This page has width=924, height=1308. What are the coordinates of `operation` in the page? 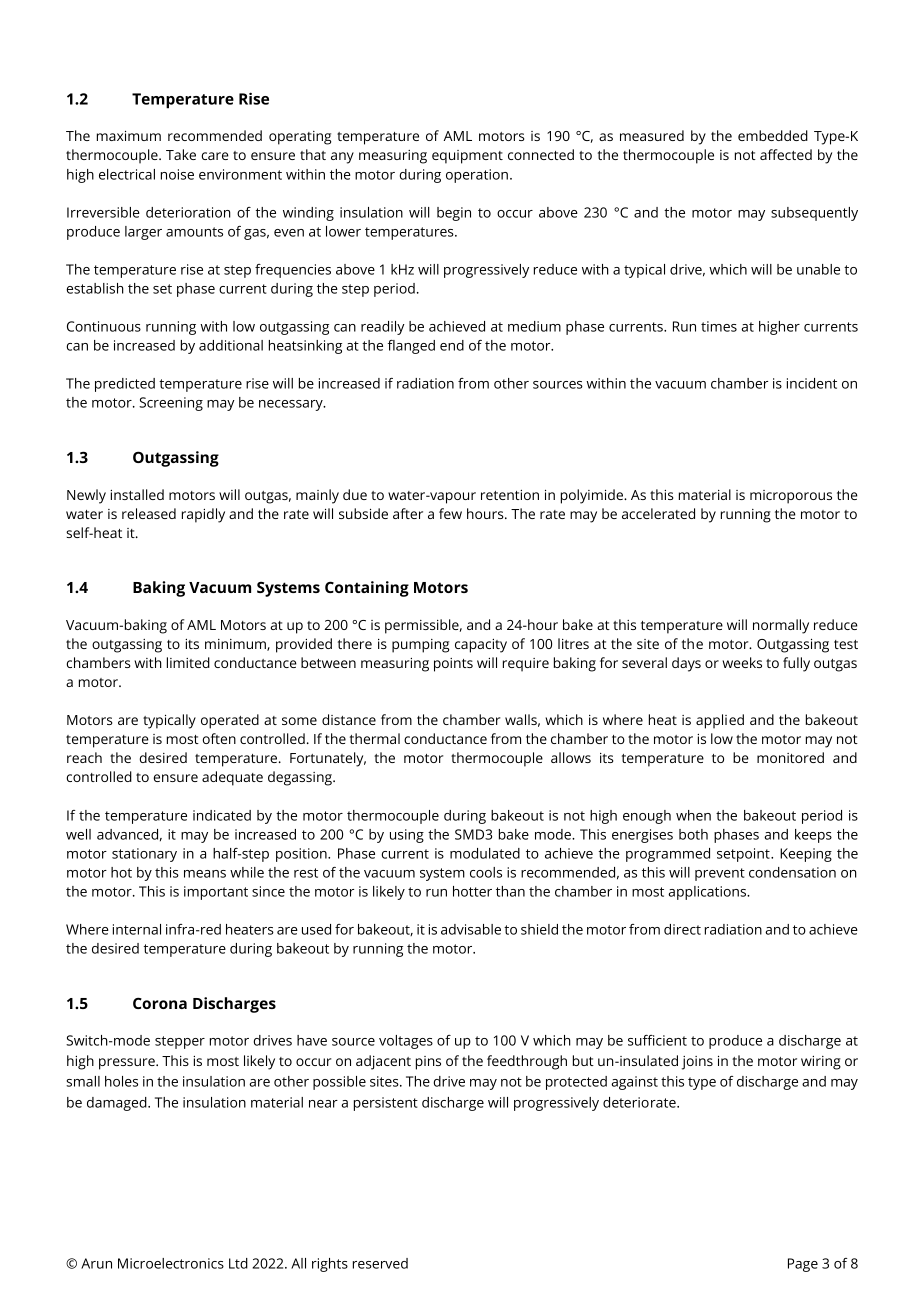 It's located at (477, 176).
